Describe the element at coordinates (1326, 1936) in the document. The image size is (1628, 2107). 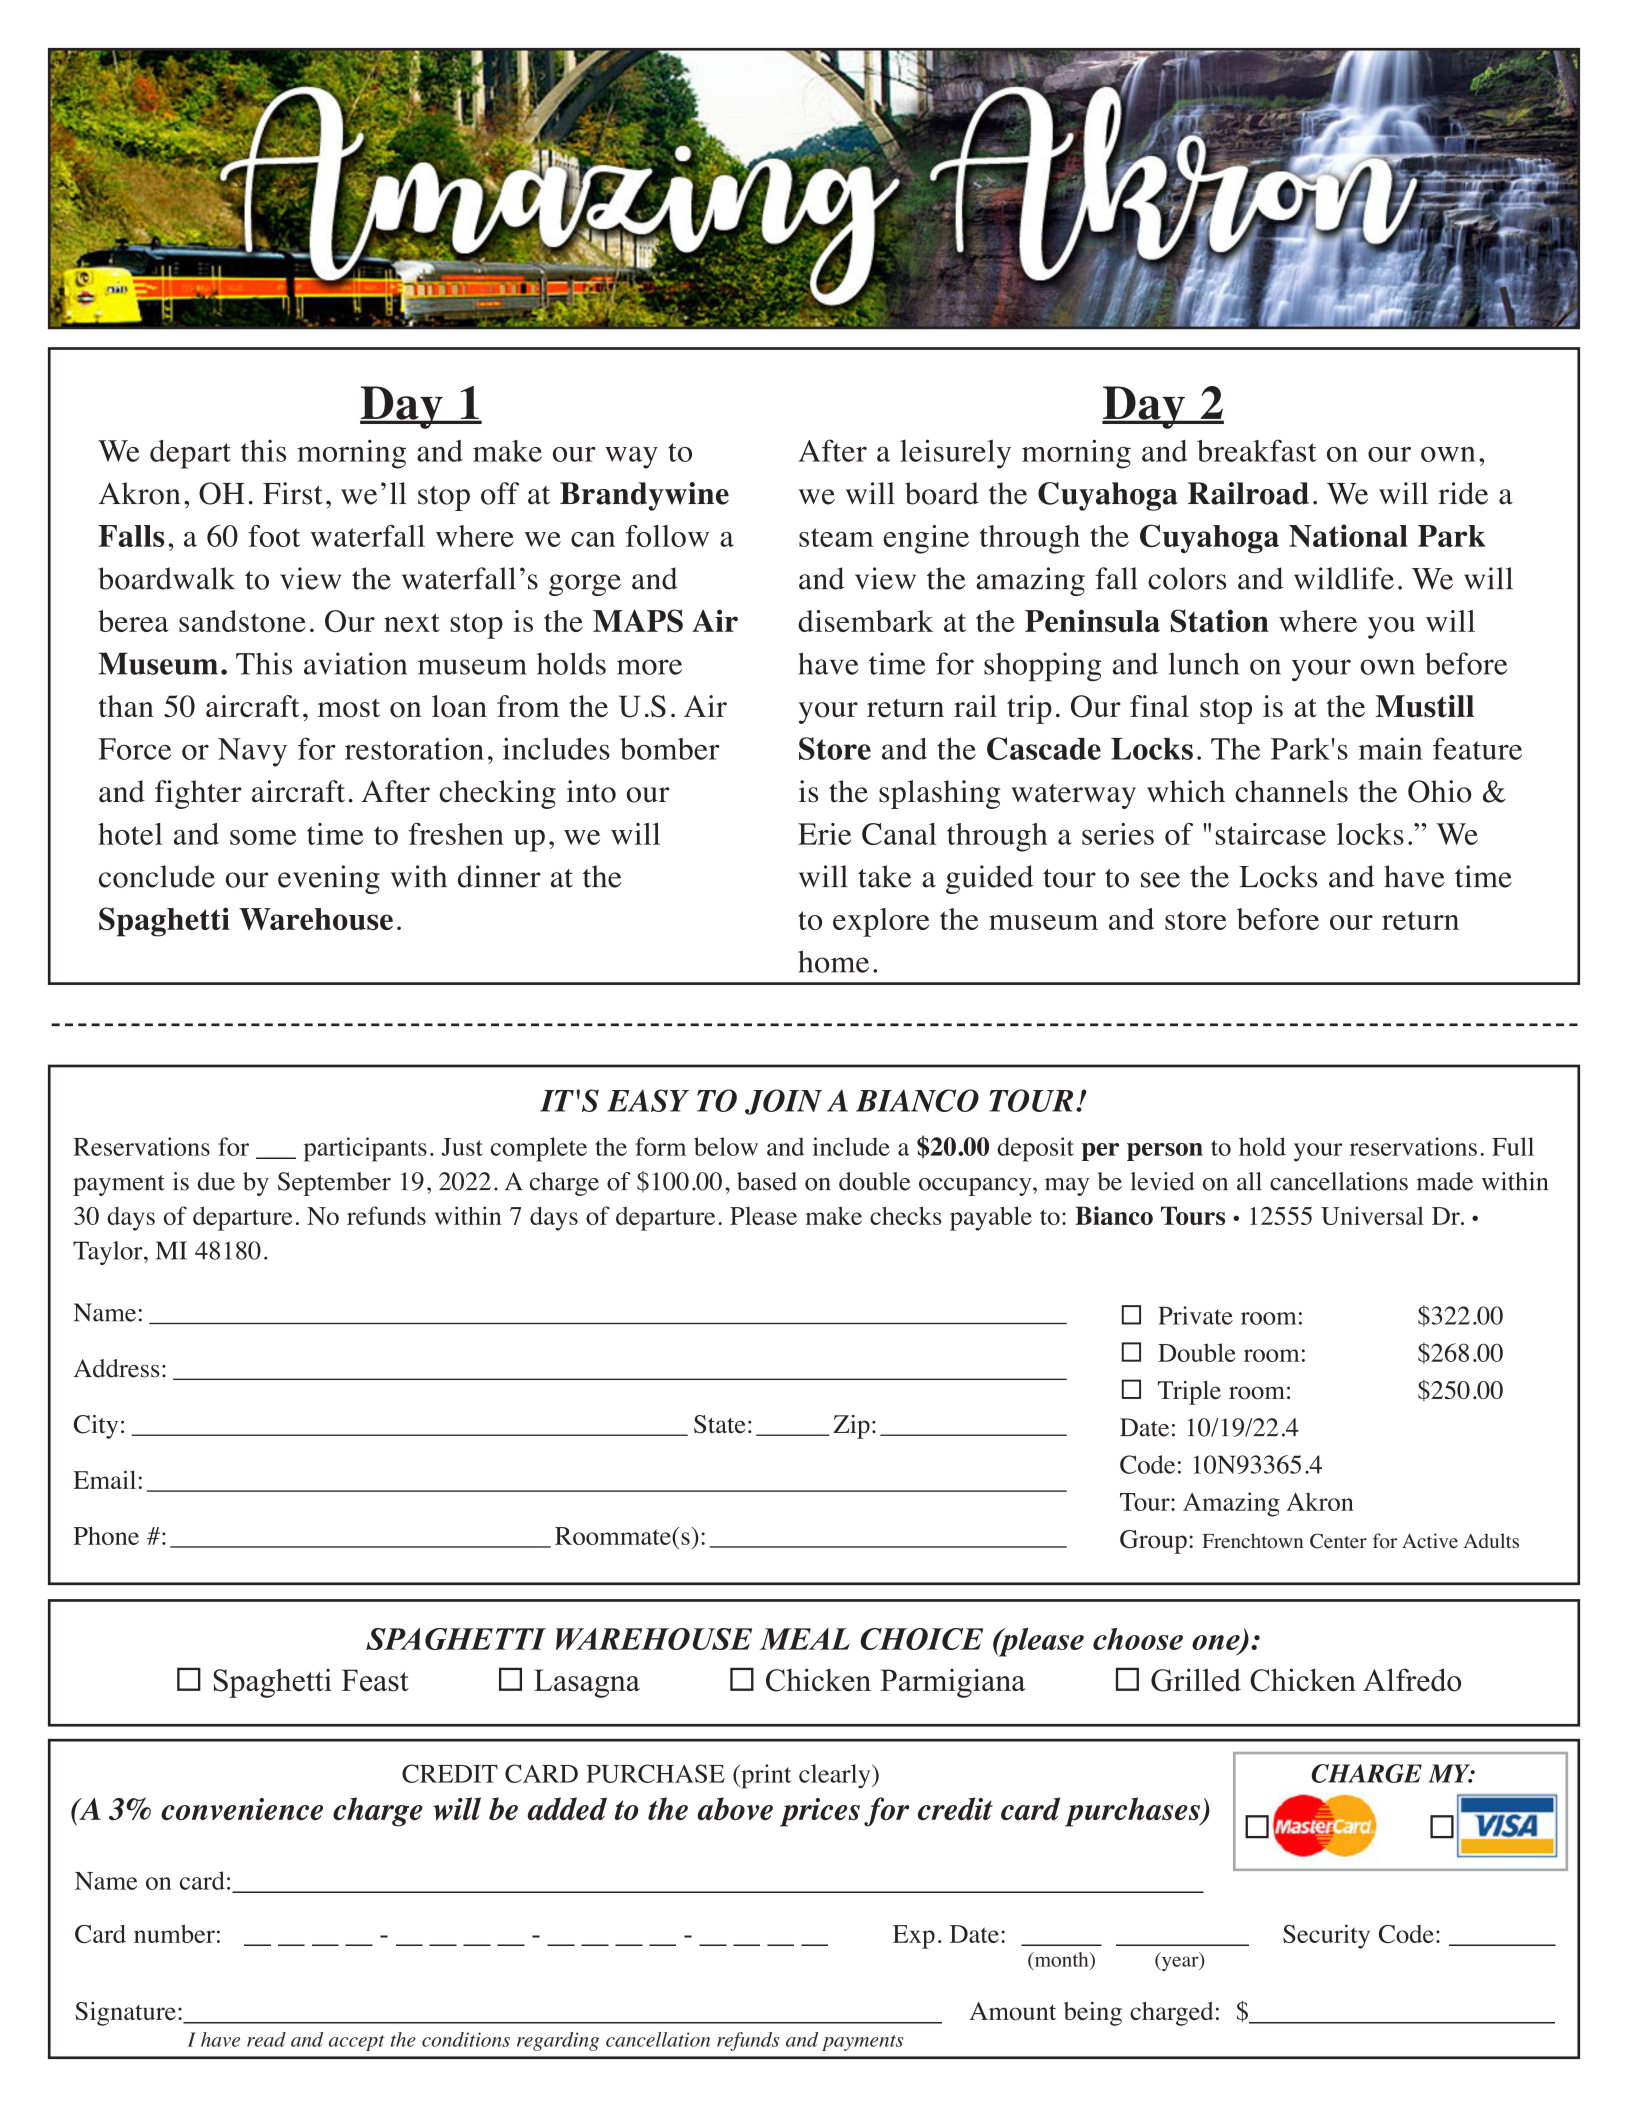
I see `Security` at that location.
